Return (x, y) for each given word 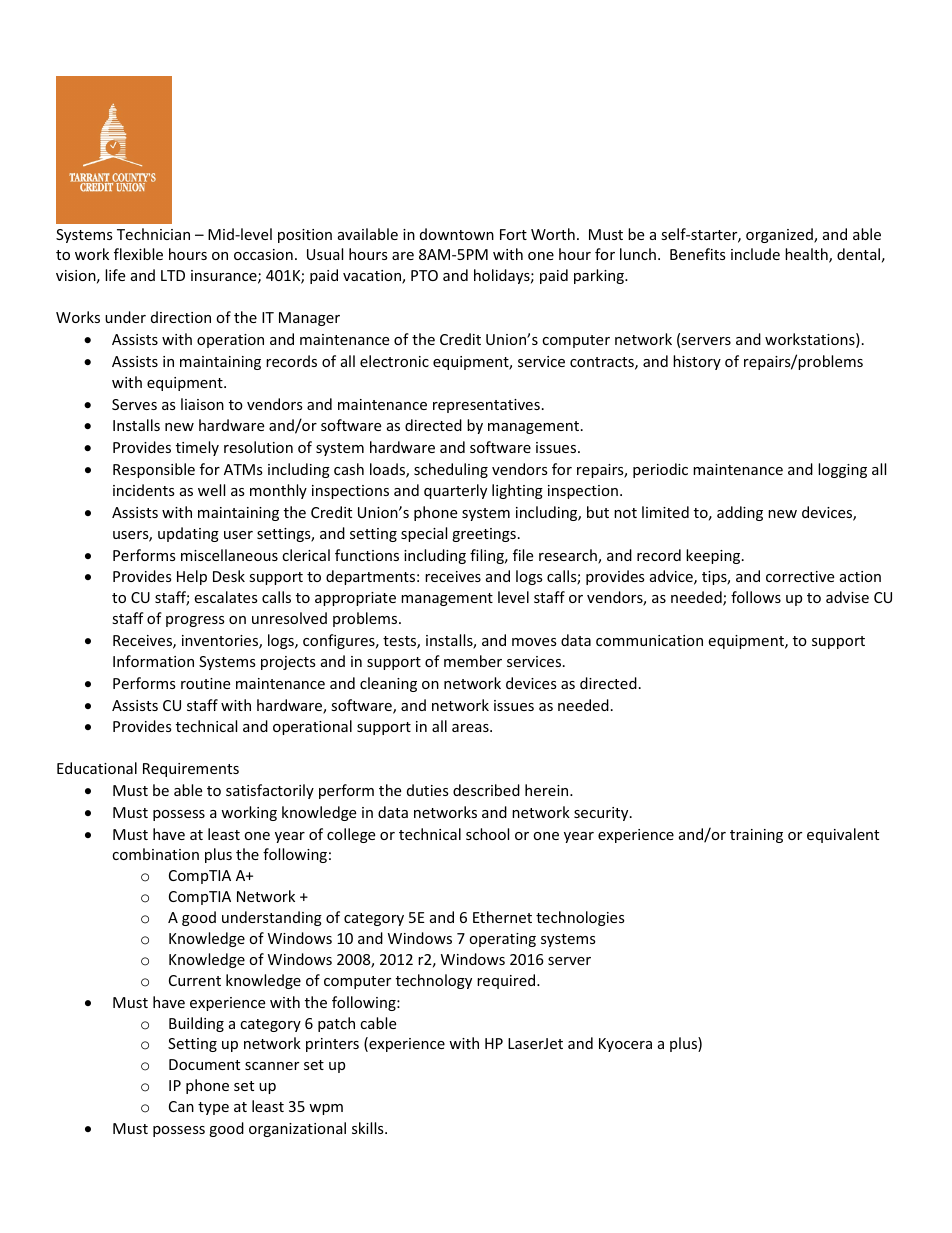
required (507, 981)
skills (369, 1128)
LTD (173, 275)
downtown (457, 234)
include (755, 254)
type (213, 1108)
